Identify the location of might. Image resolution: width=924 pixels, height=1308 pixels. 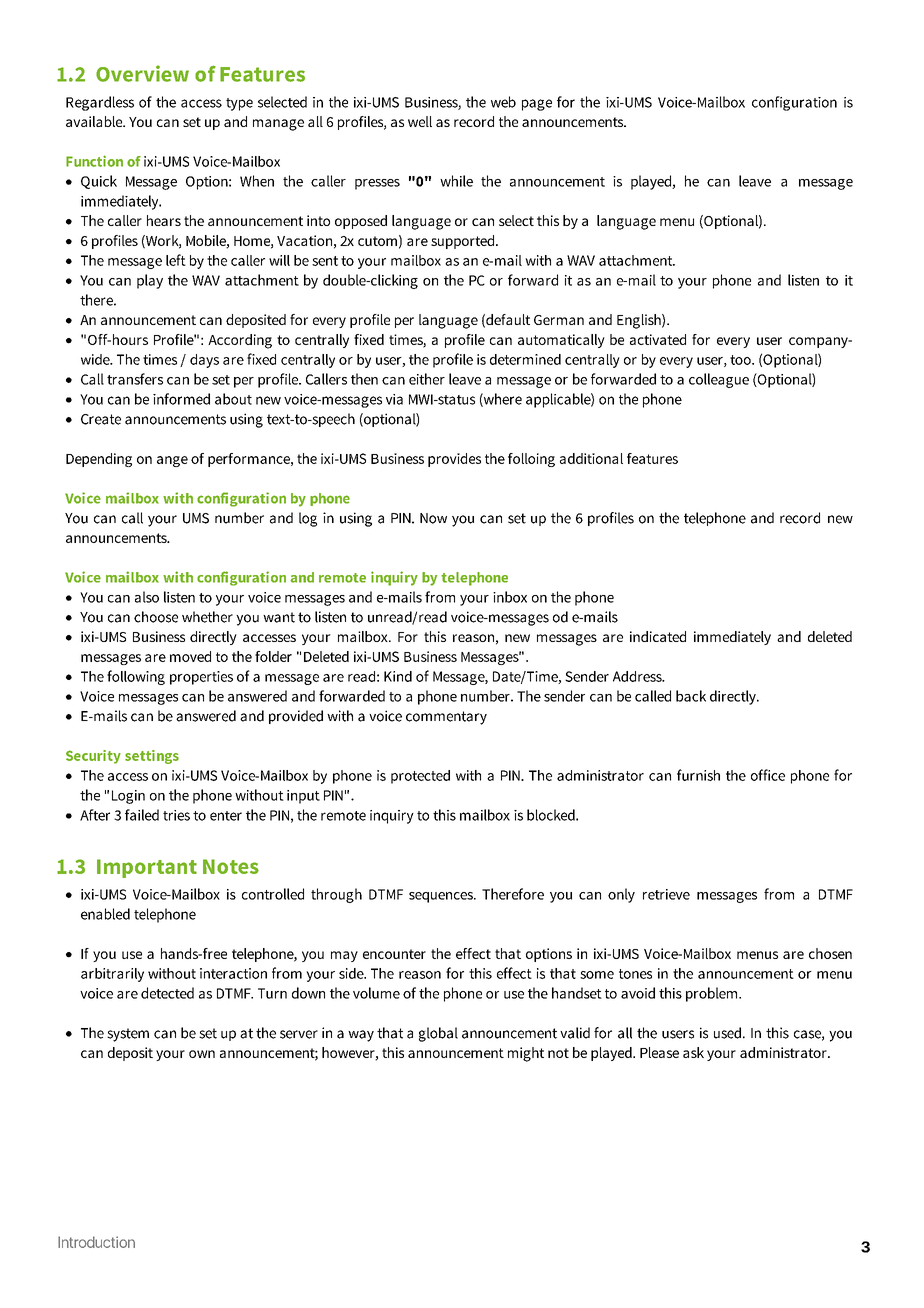
(526, 1054).
